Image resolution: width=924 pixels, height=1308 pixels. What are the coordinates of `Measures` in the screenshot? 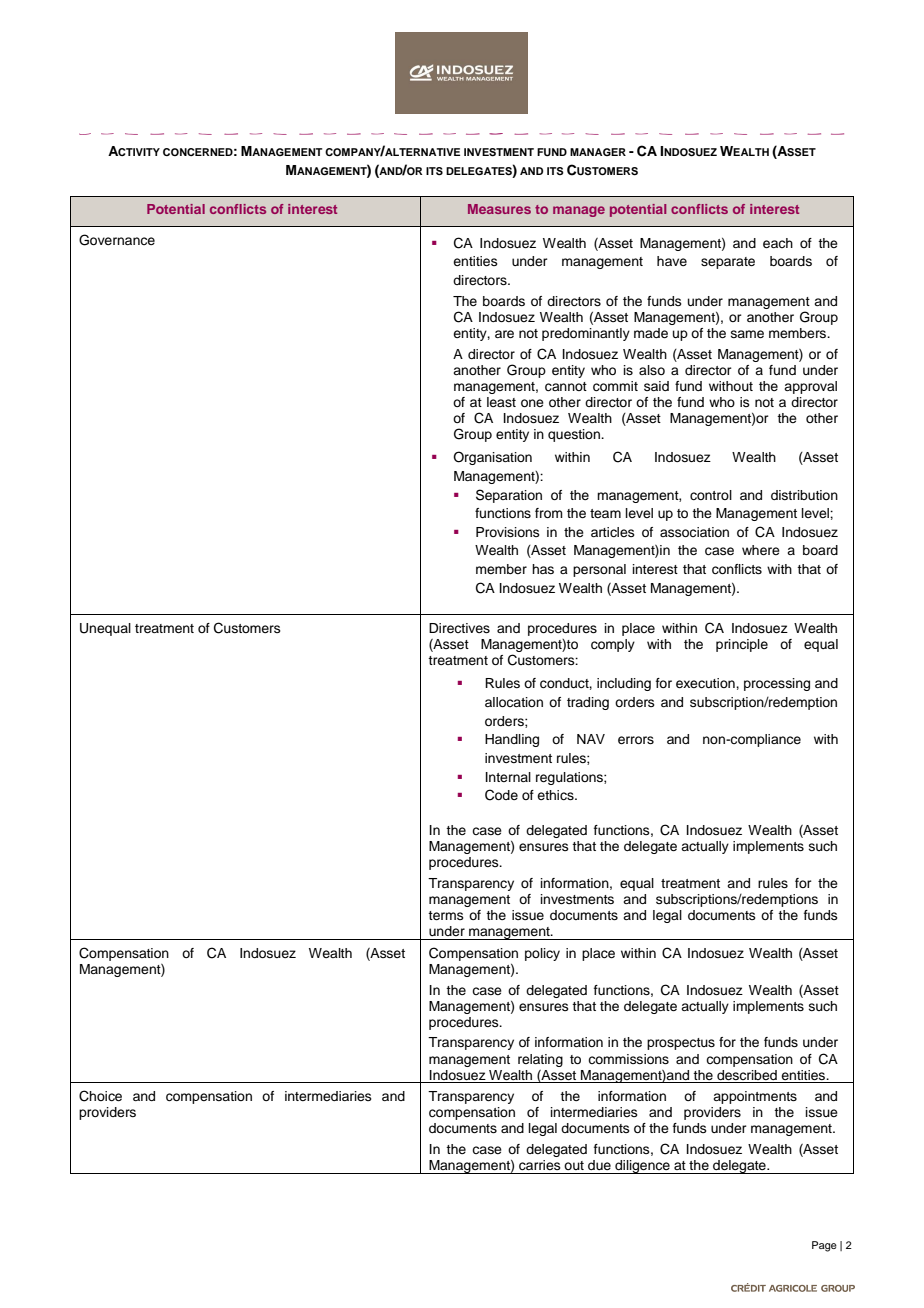 It's located at (499, 209).
